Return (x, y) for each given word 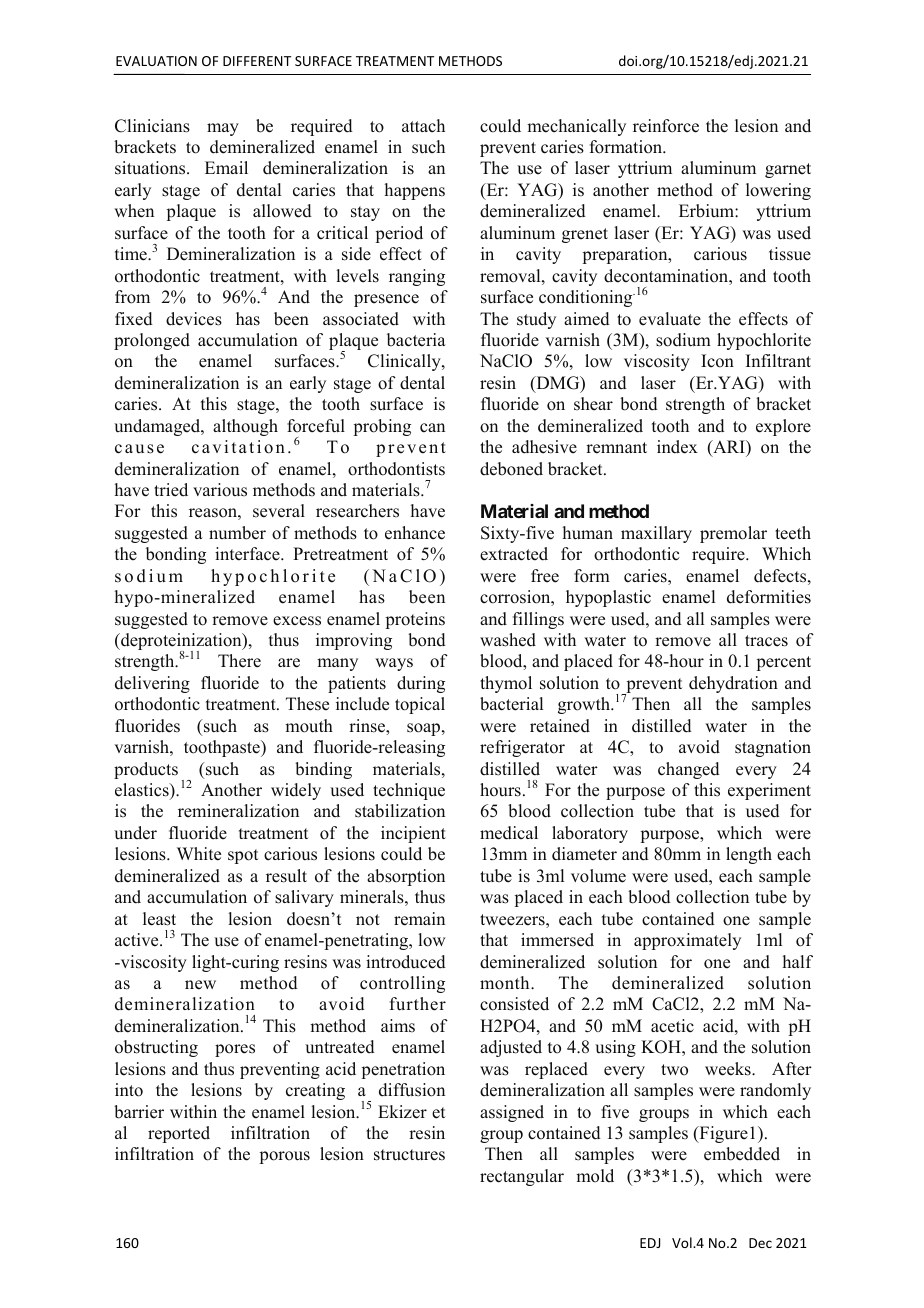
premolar (733, 534)
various (220, 490)
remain (419, 919)
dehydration (733, 684)
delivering (152, 684)
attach (423, 125)
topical (420, 705)
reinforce (666, 126)
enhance (415, 533)
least (159, 919)
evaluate (670, 319)
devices (194, 319)
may (223, 129)
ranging (417, 277)
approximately (687, 941)
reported (179, 1134)
